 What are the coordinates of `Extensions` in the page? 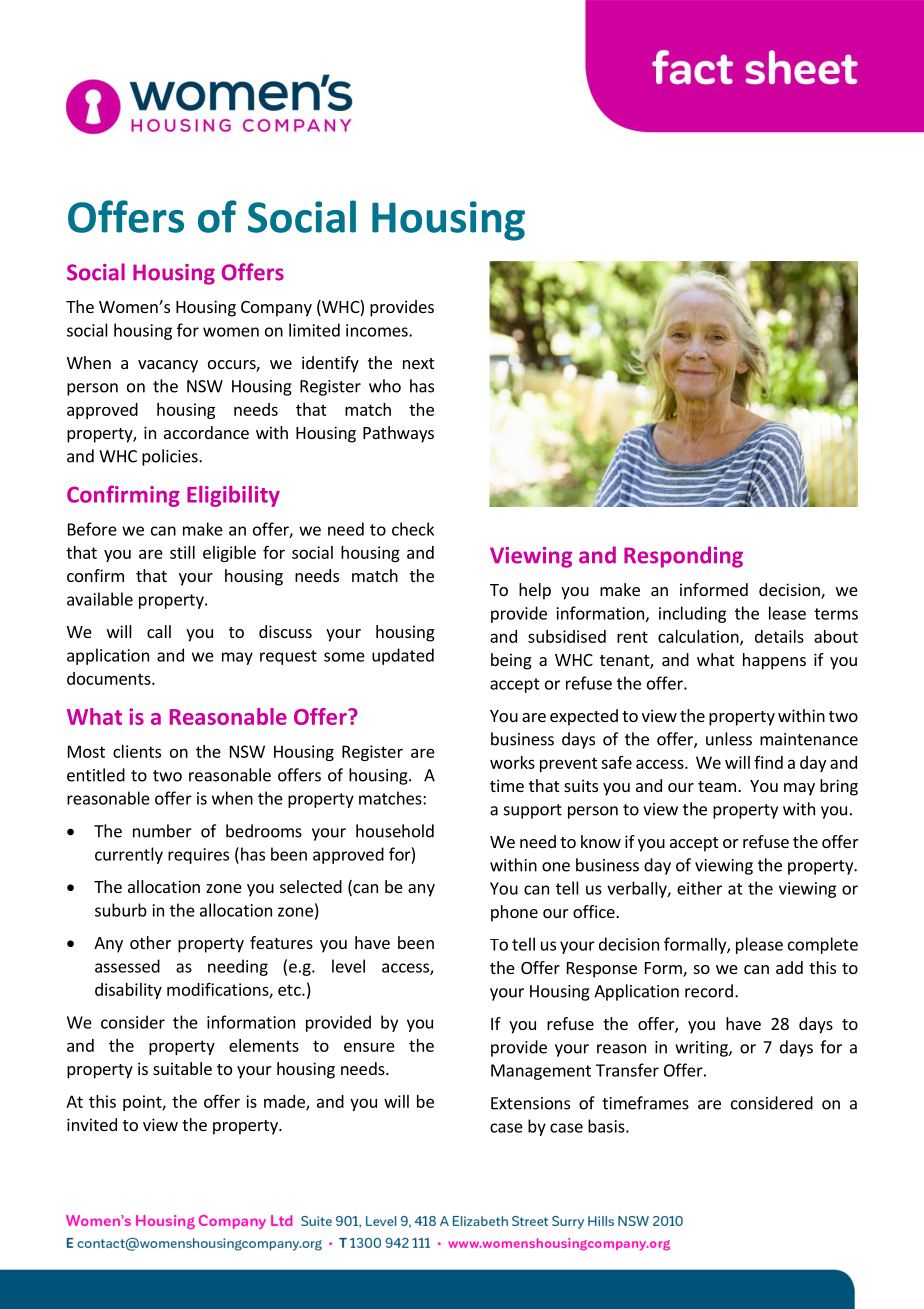 It's located at (530, 1103).
